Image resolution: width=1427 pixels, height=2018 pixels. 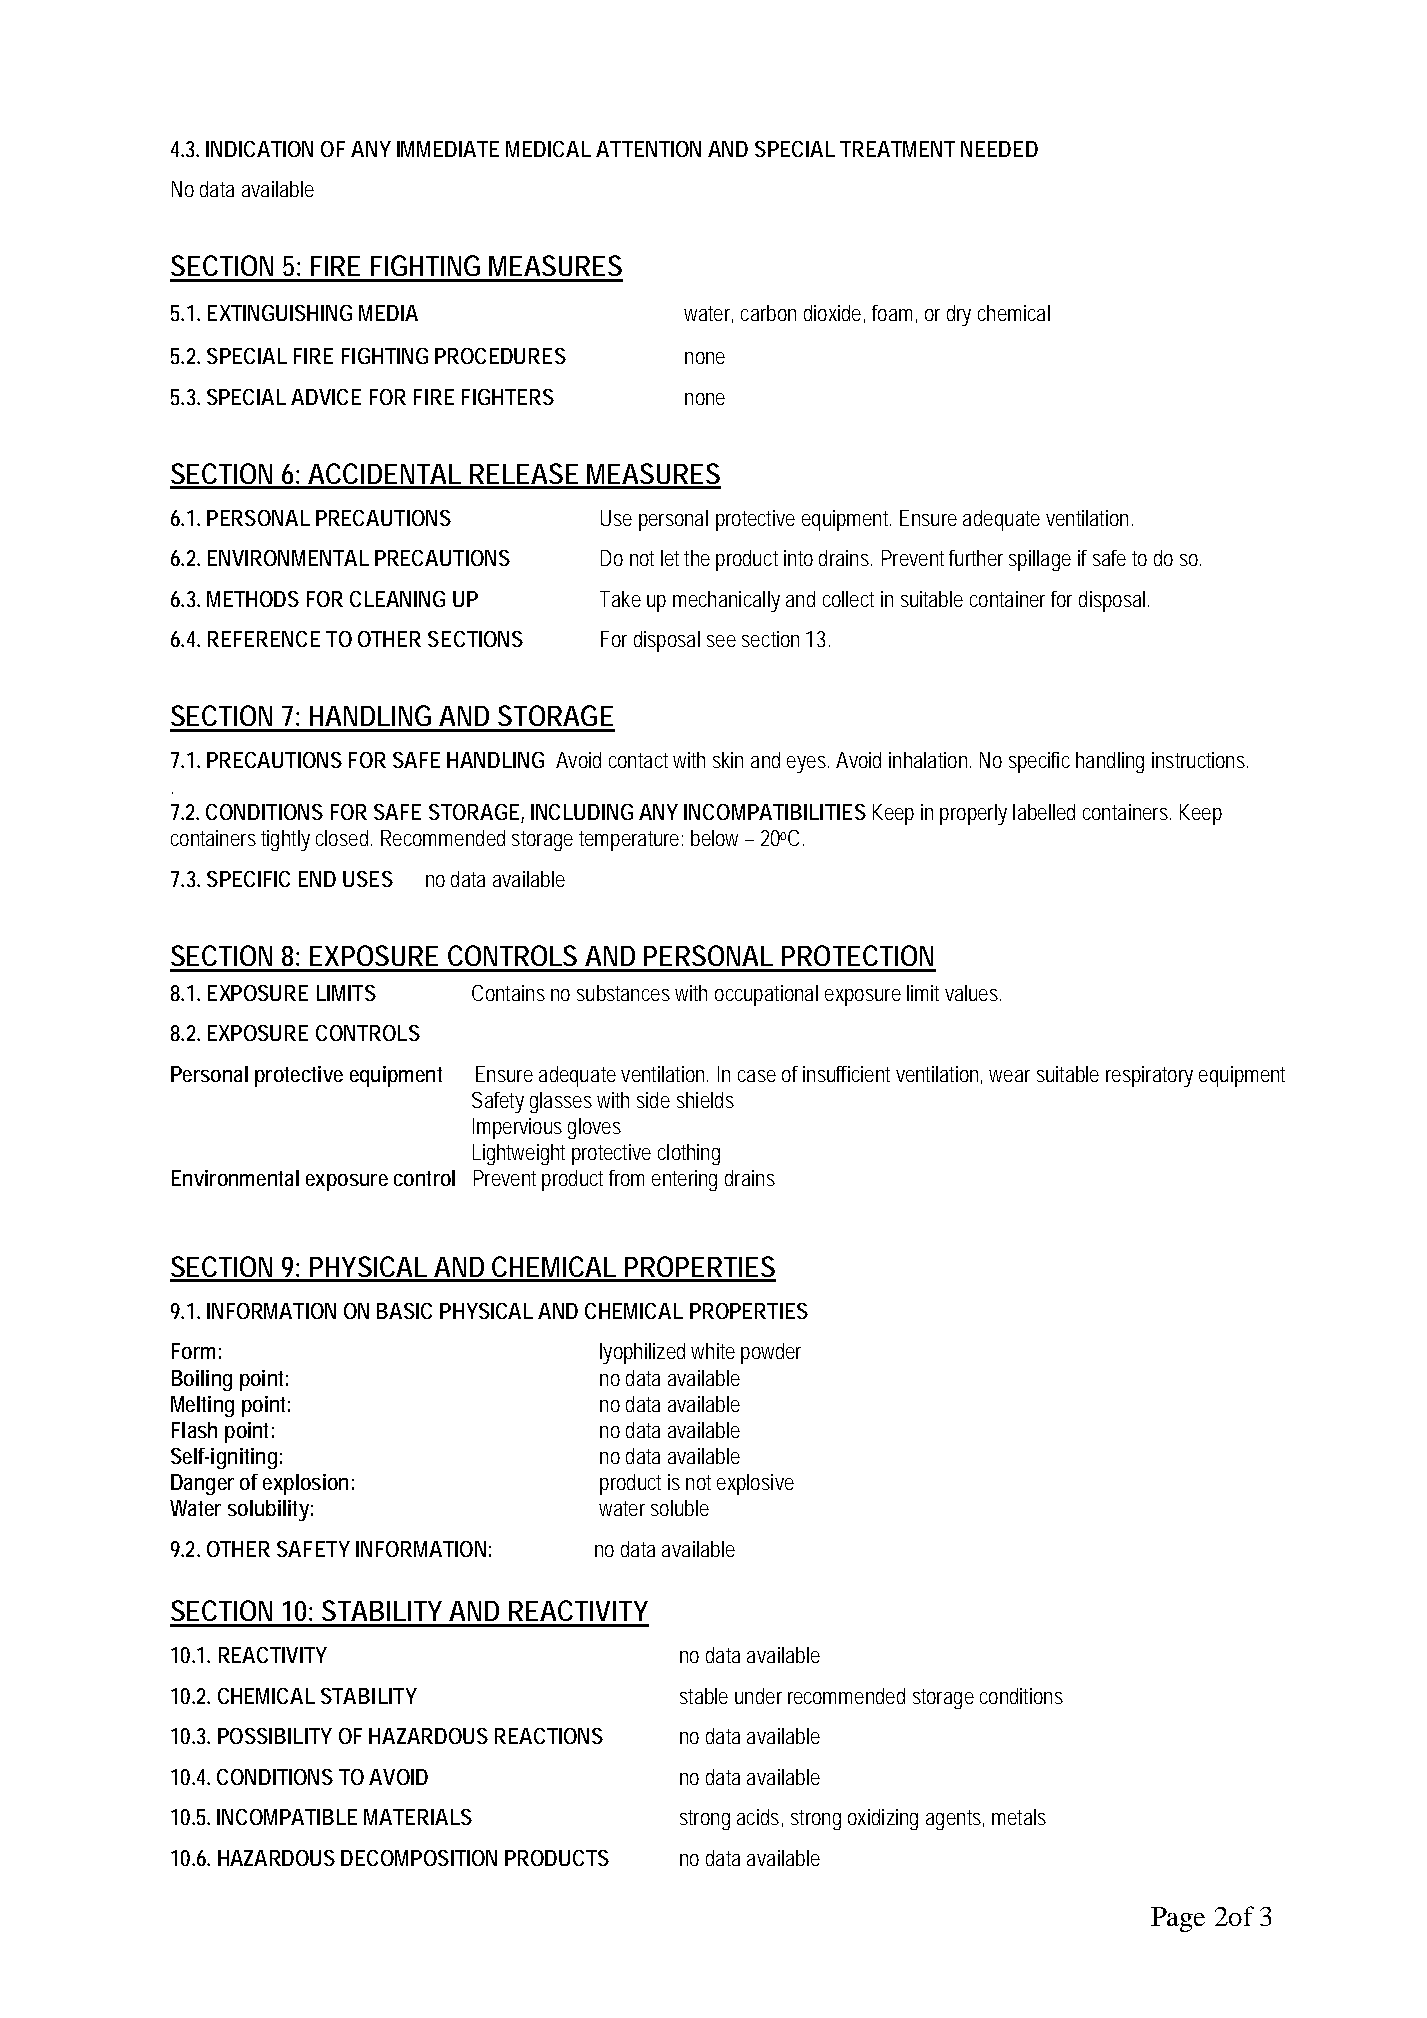 What do you see at coordinates (280, 313) in the image?
I see `EXTINGUISHING` at bounding box center [280, 313].
